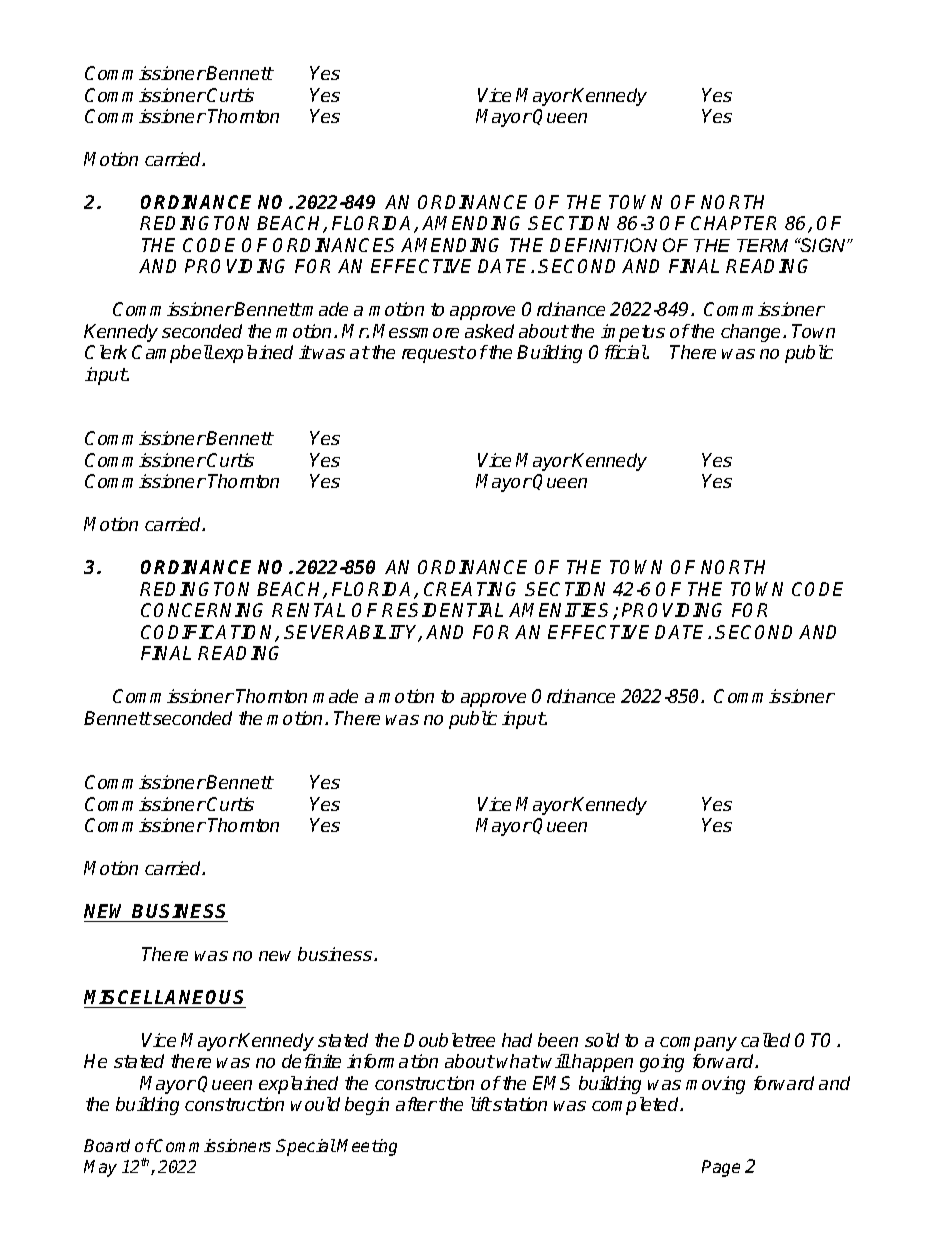  Describe the element at coordinates (698, 1044) in the document. I see `company` at that location.
